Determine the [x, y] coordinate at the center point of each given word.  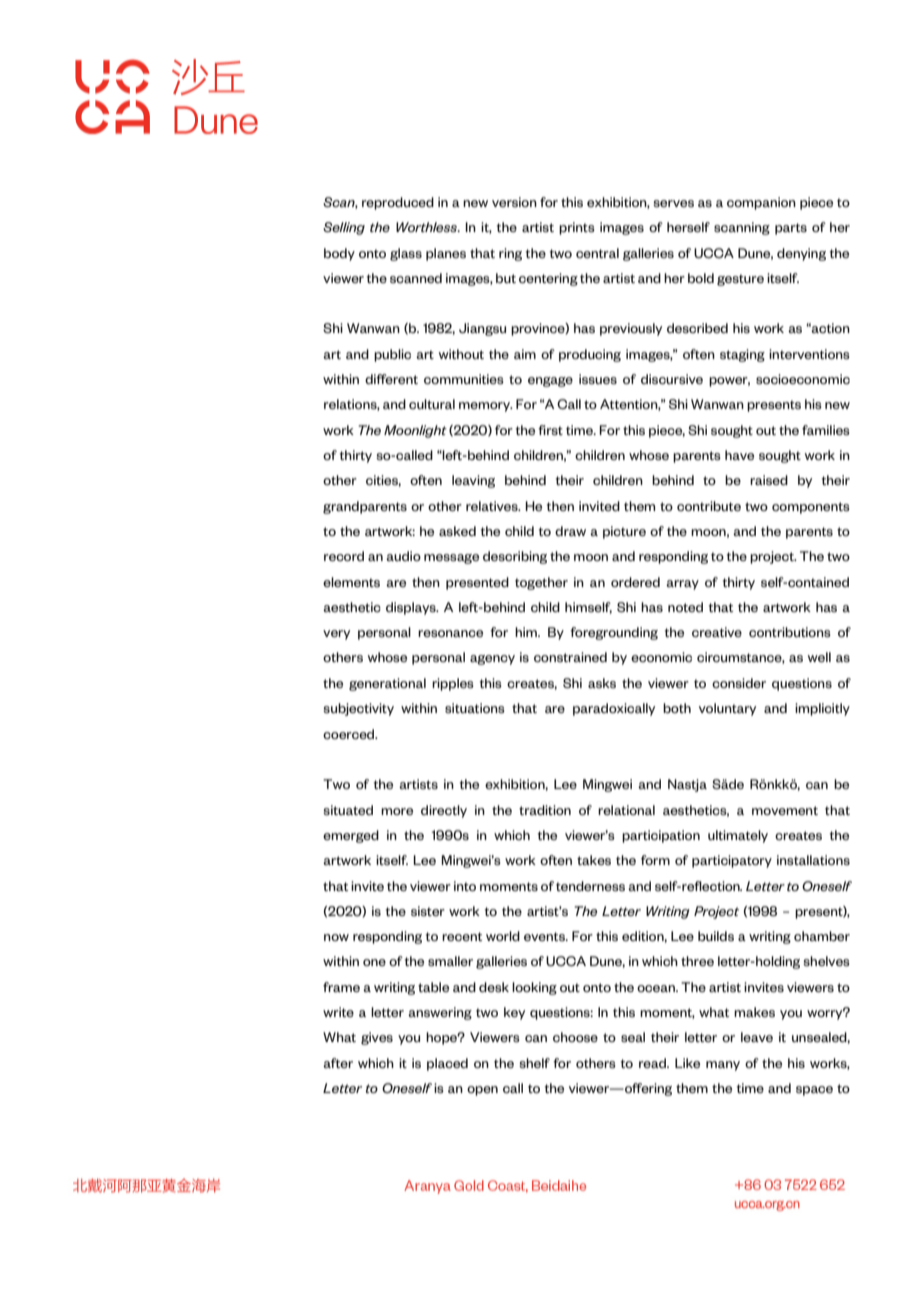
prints [577, 228]
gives [377, 1038]
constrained [570, 657]
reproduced [398, 203]
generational [387, 684]
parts [791, 229]
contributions [790, 632]
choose [575, 1037]
